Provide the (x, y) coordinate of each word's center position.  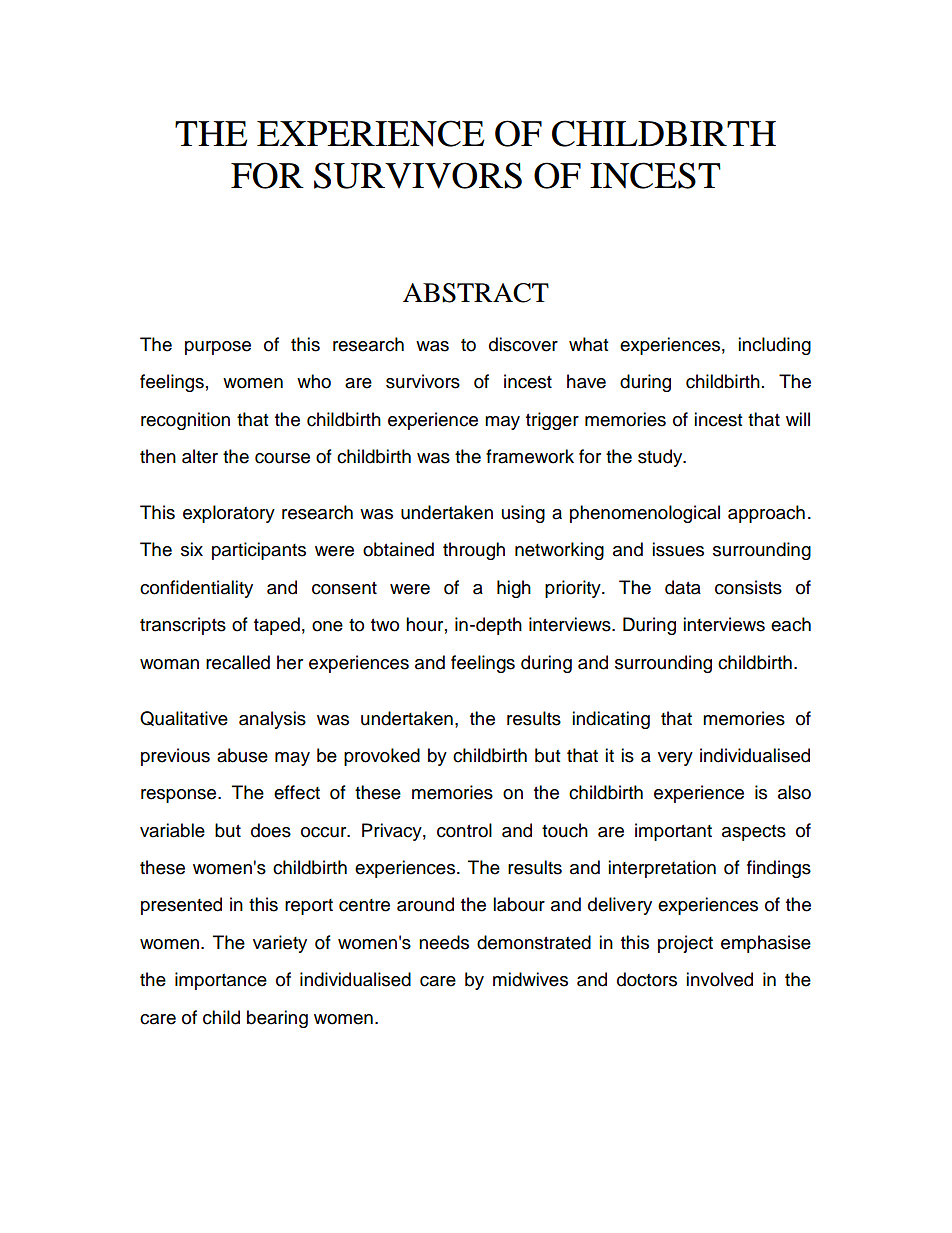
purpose (218, 348)
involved (719, 979)
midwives (530, 979)
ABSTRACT (476, 293)
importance (221, 981)
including (774, 346)
